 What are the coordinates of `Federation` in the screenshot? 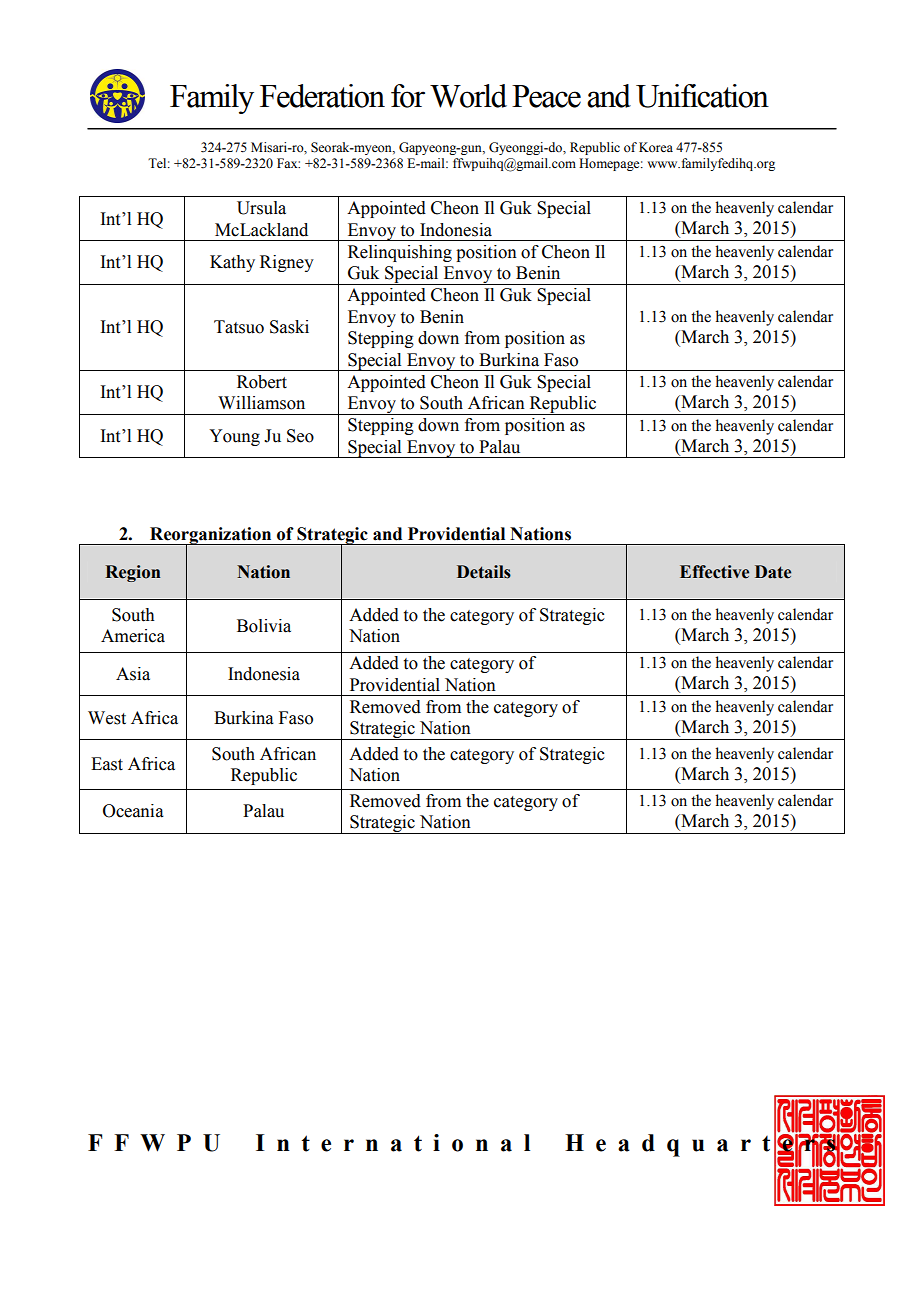 It's located at (322, 96).
